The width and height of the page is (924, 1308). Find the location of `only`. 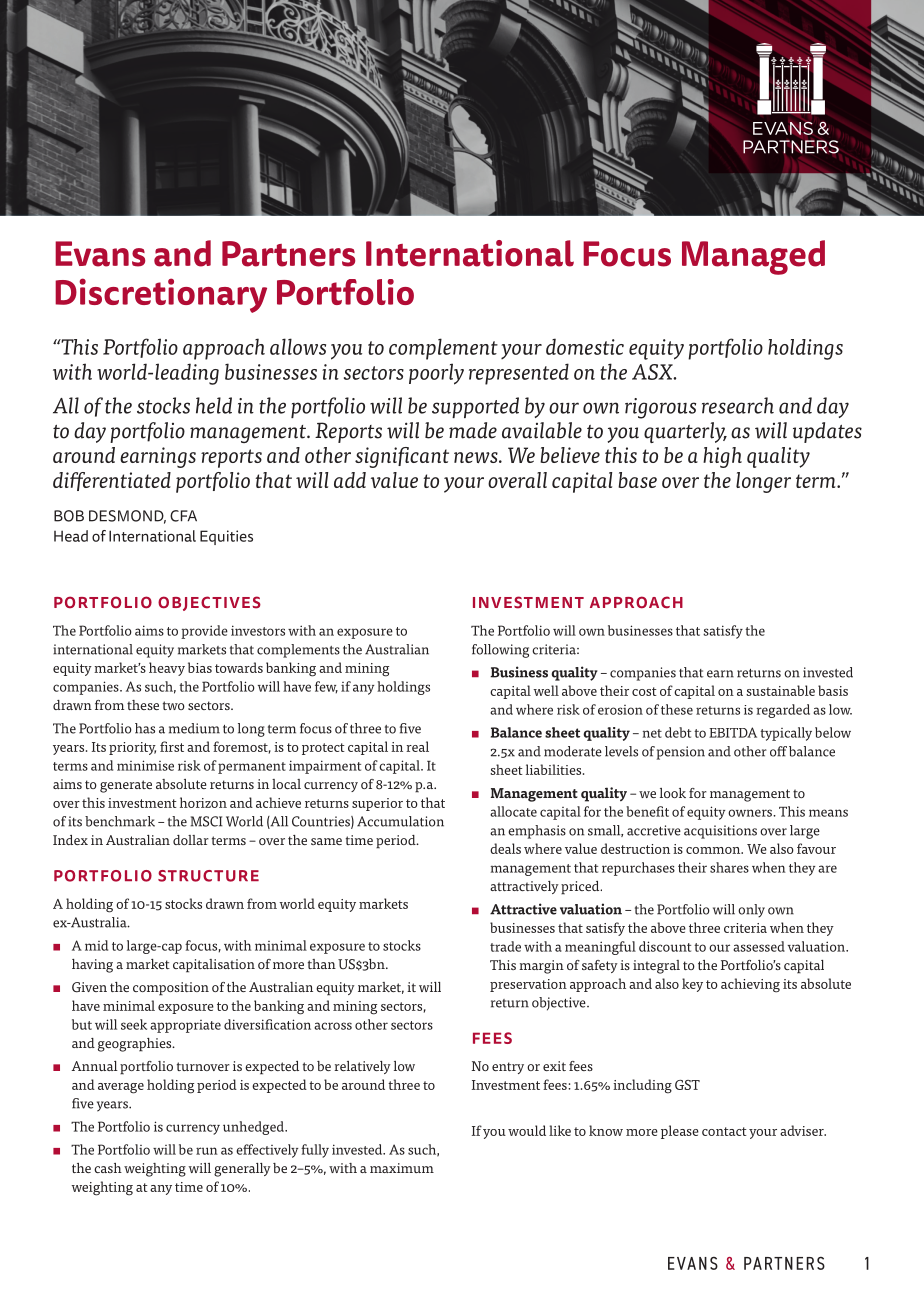

only is located at coordinates (751, 911).
